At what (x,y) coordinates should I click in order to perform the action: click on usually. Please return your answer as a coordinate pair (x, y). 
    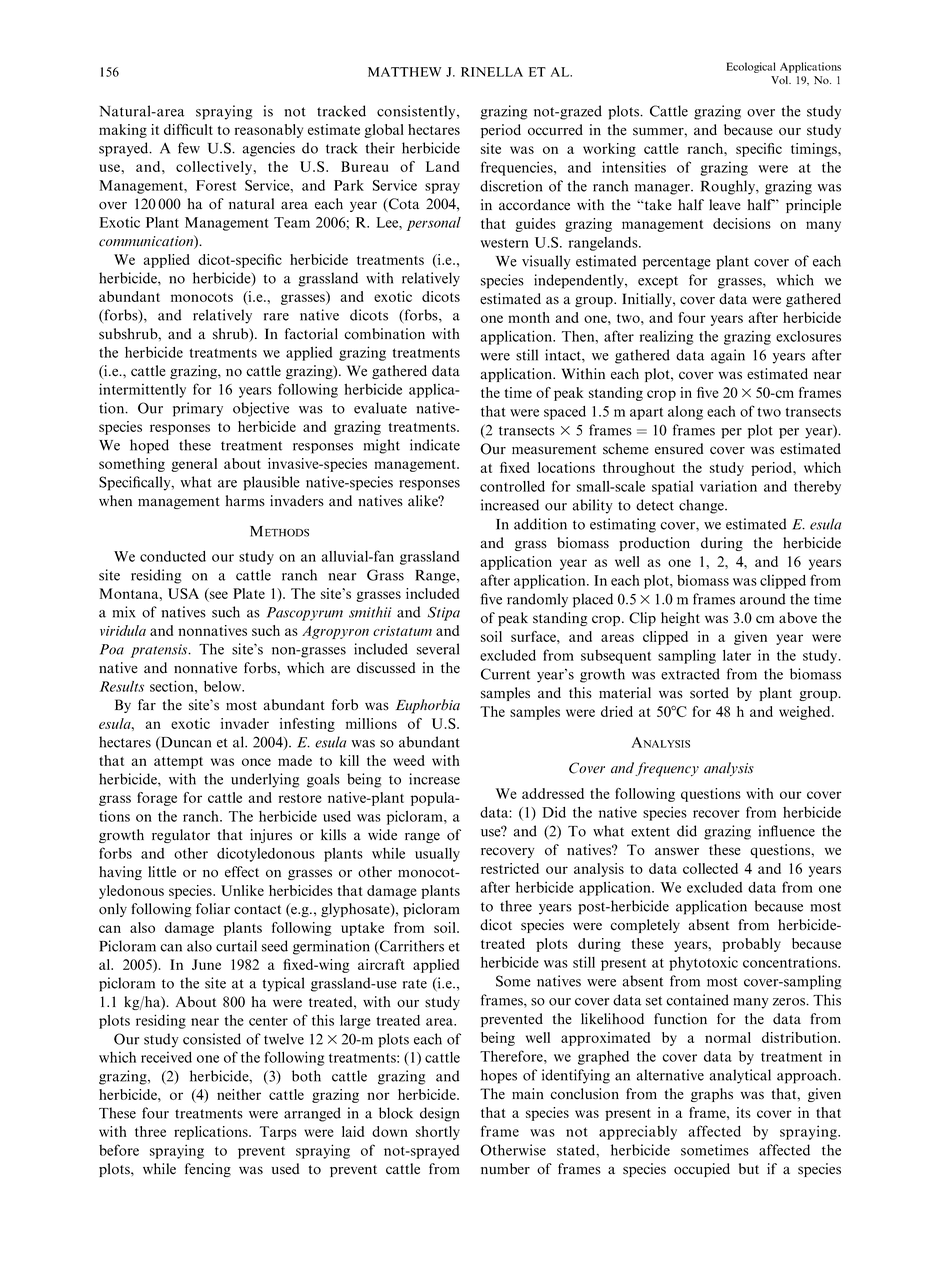
    Looking at the image, I should click on (437, 855).
